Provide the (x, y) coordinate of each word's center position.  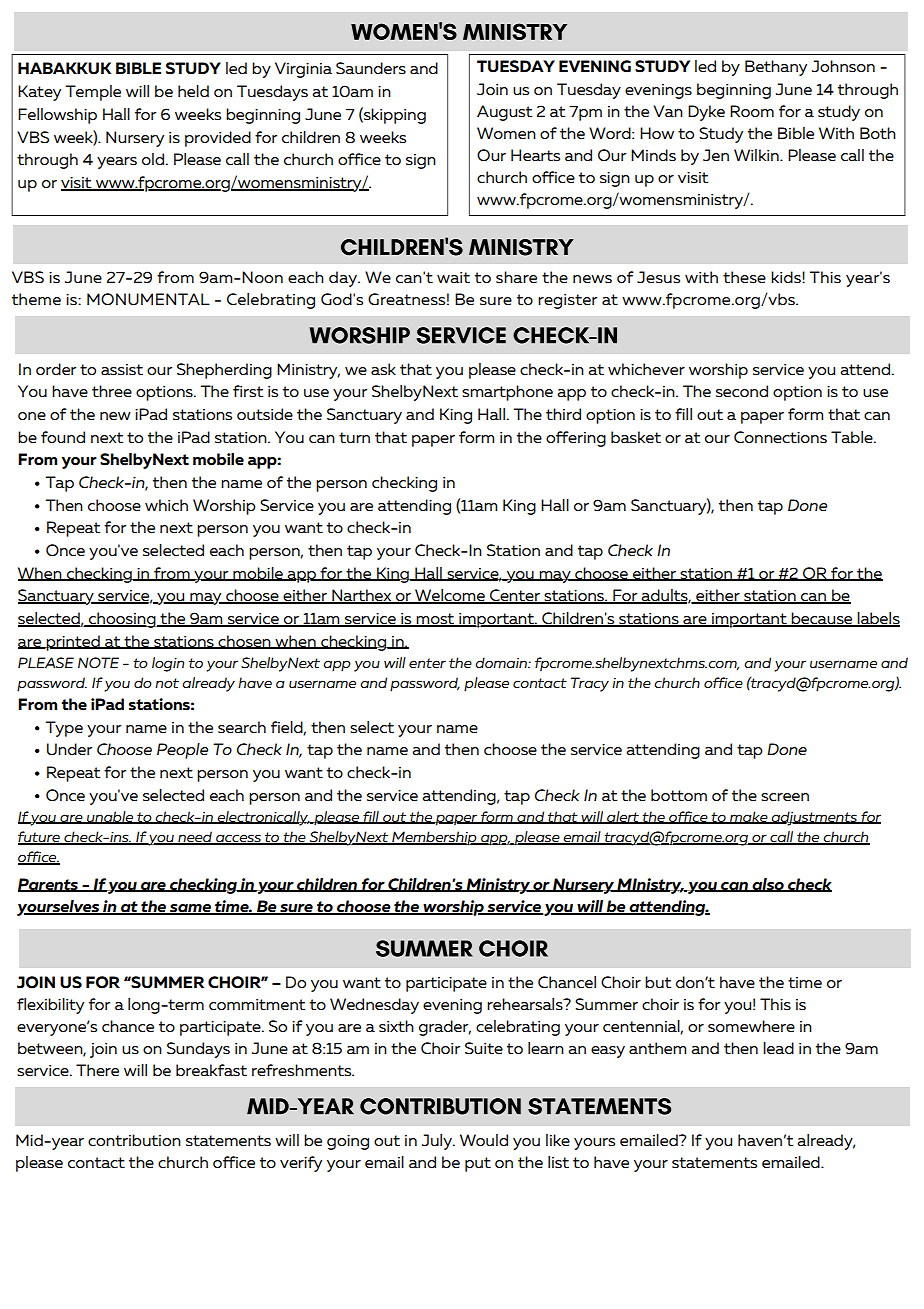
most (436, 620)
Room (752, 111)
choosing (122, 620)
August (504, 113)
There (97, 1070)
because (822, 619)
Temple (93, 93)
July (438, 1142)
